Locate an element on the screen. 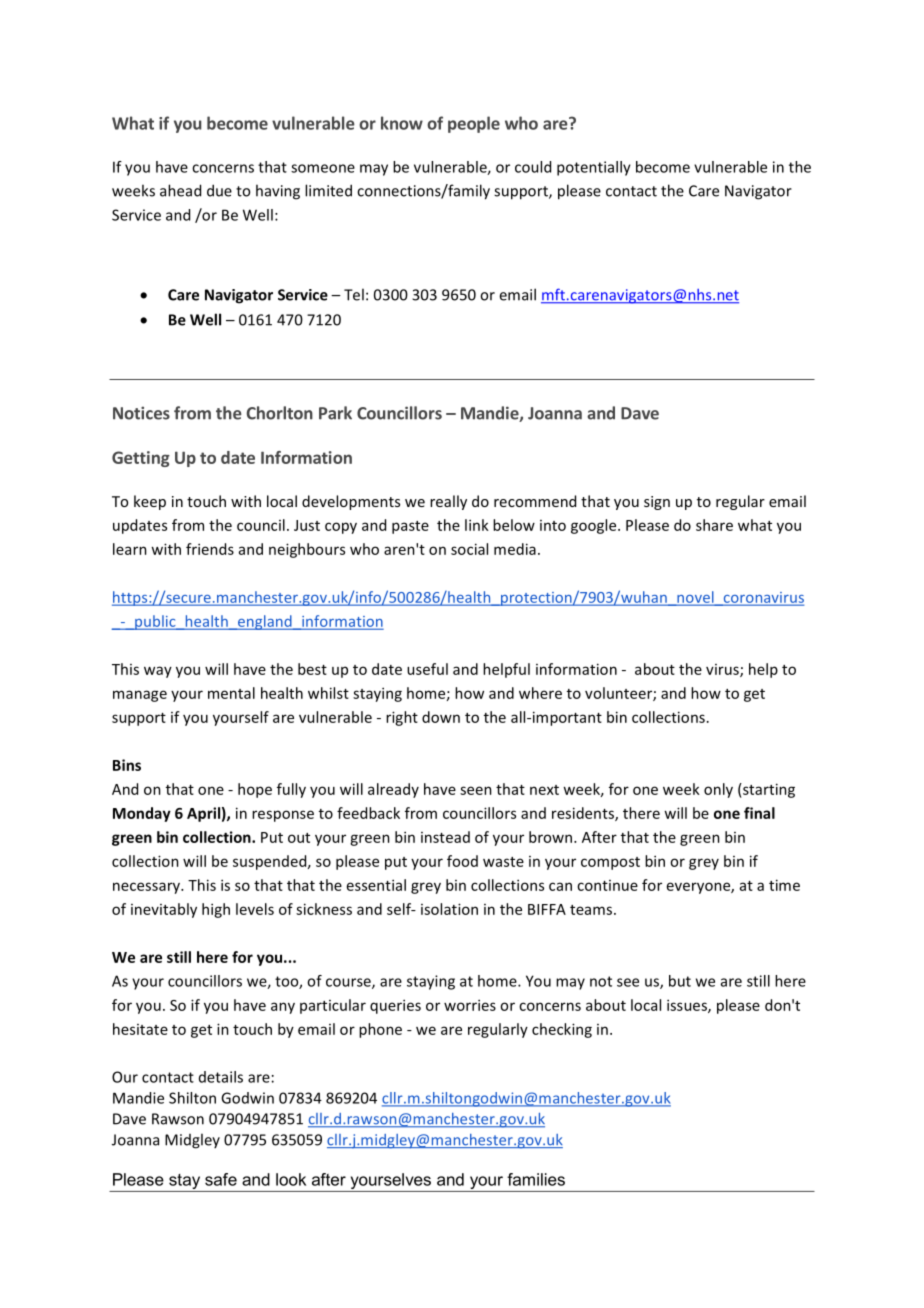 The image size is (924, 1308). safe is located at coordinates (221, 1179).
